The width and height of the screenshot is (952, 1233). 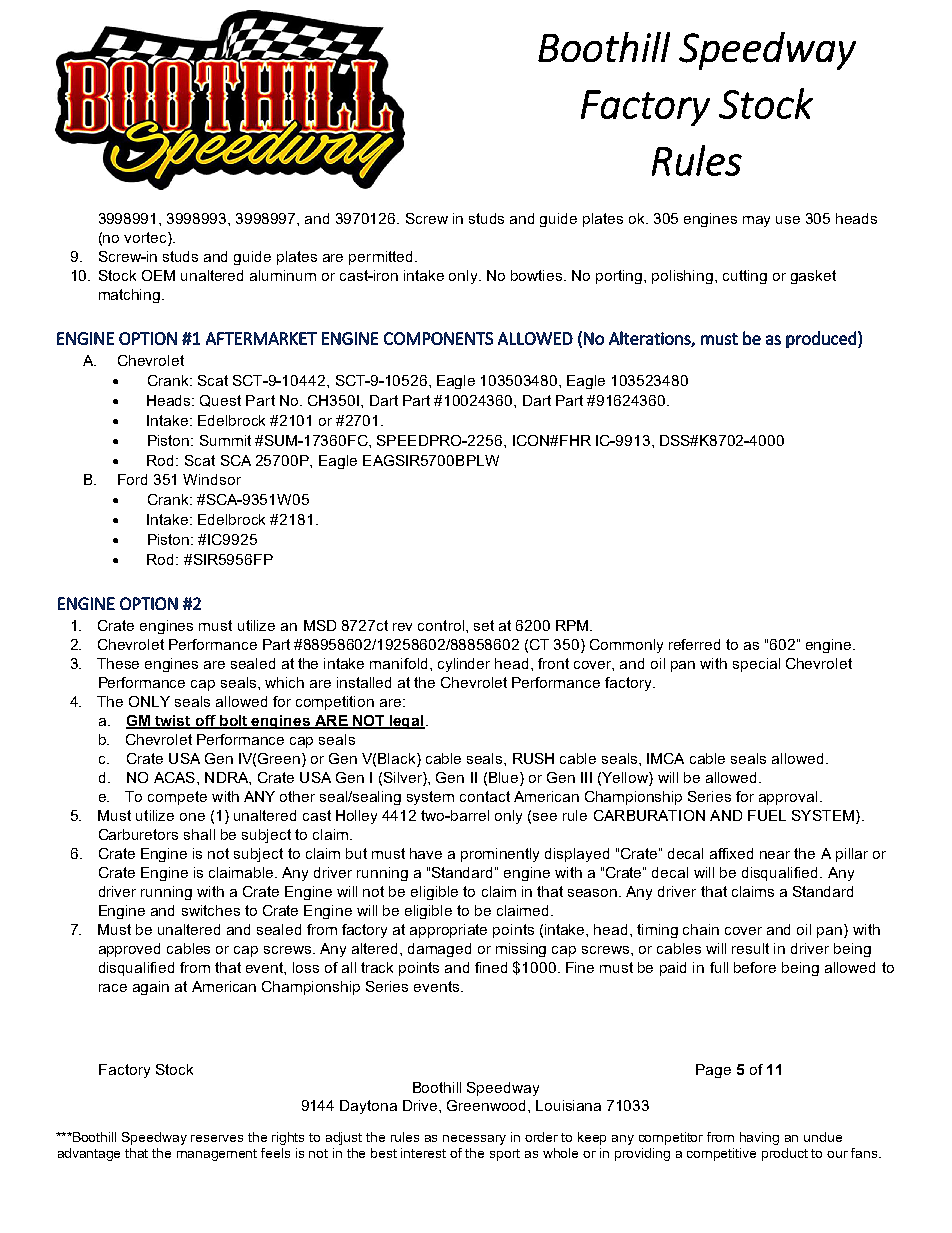 What do you see at coordinates (173, 721) in the screenshot?
I see `twist` at bounding box center [173, 721].
